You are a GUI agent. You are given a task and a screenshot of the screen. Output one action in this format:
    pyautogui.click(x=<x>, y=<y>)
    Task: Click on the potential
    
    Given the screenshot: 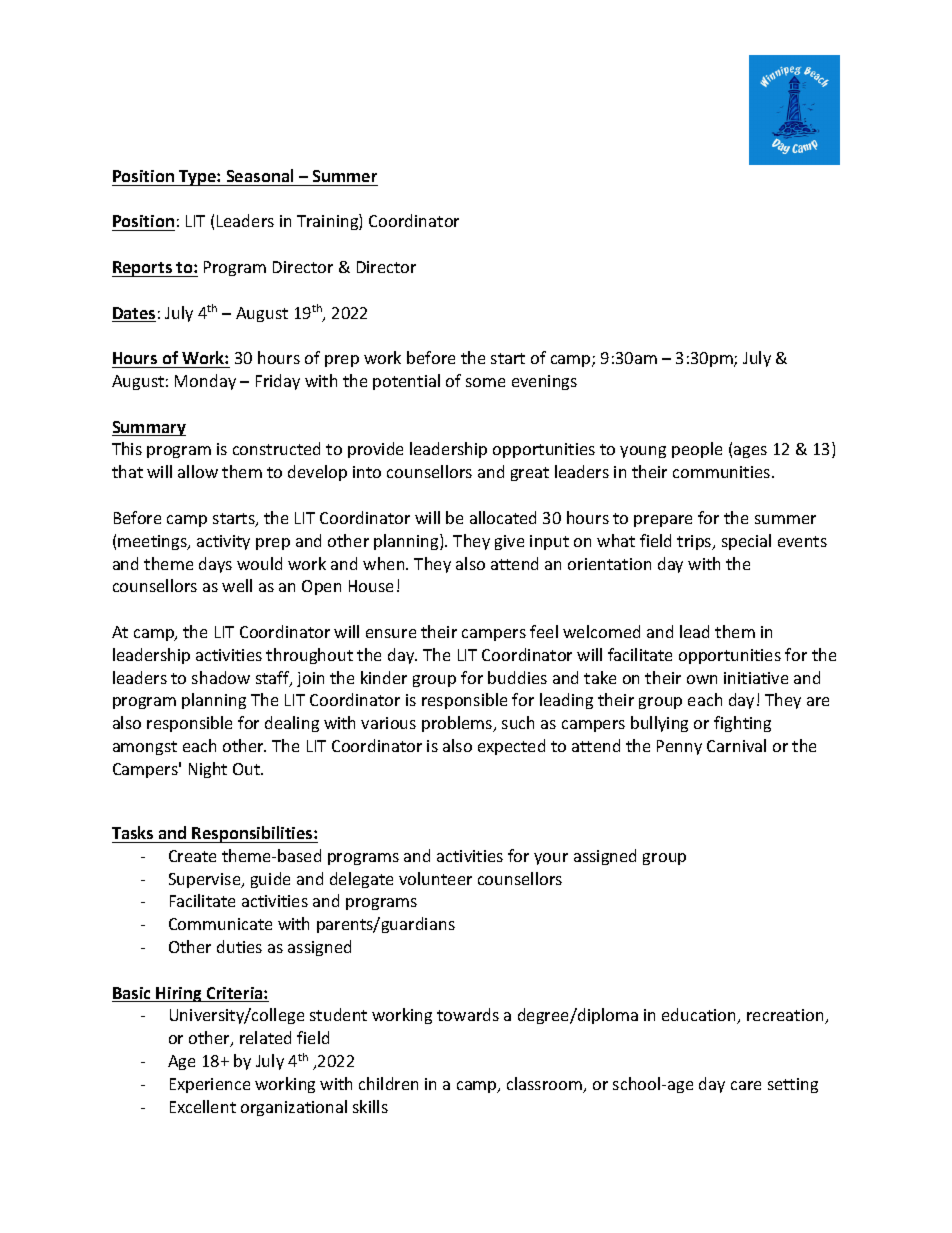 What is the action you would take?
    pyautogui.click(x=406, y=382)
